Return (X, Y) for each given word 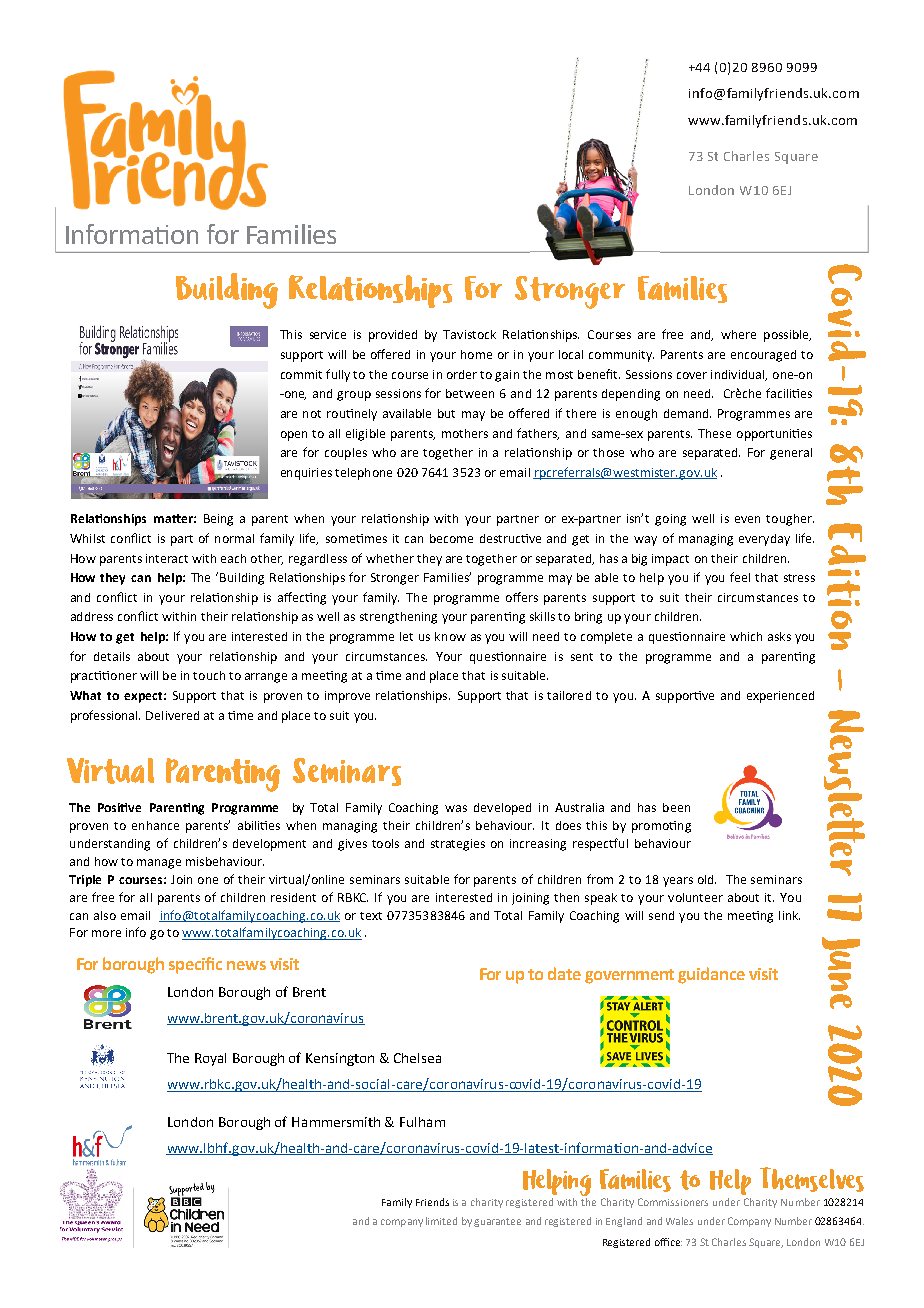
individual (739, 375)
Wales (679, 1221)
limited (441, 1221)
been (676, 807)
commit (301, 374)
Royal (210, 1059)
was (456, 808)
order (462, 374)
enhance (155, 825)
